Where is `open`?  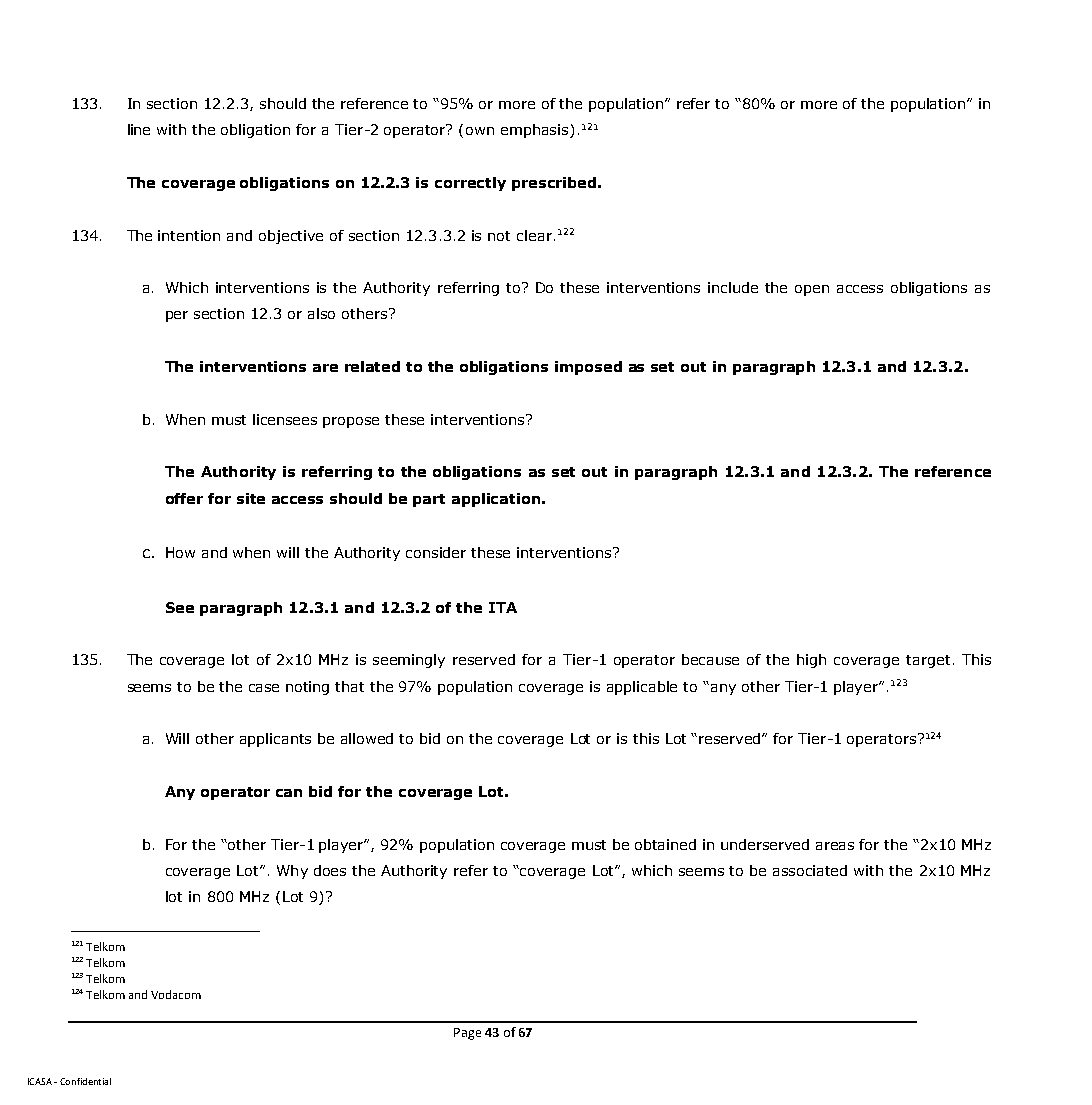
open is located at coordinates (812, 290).
